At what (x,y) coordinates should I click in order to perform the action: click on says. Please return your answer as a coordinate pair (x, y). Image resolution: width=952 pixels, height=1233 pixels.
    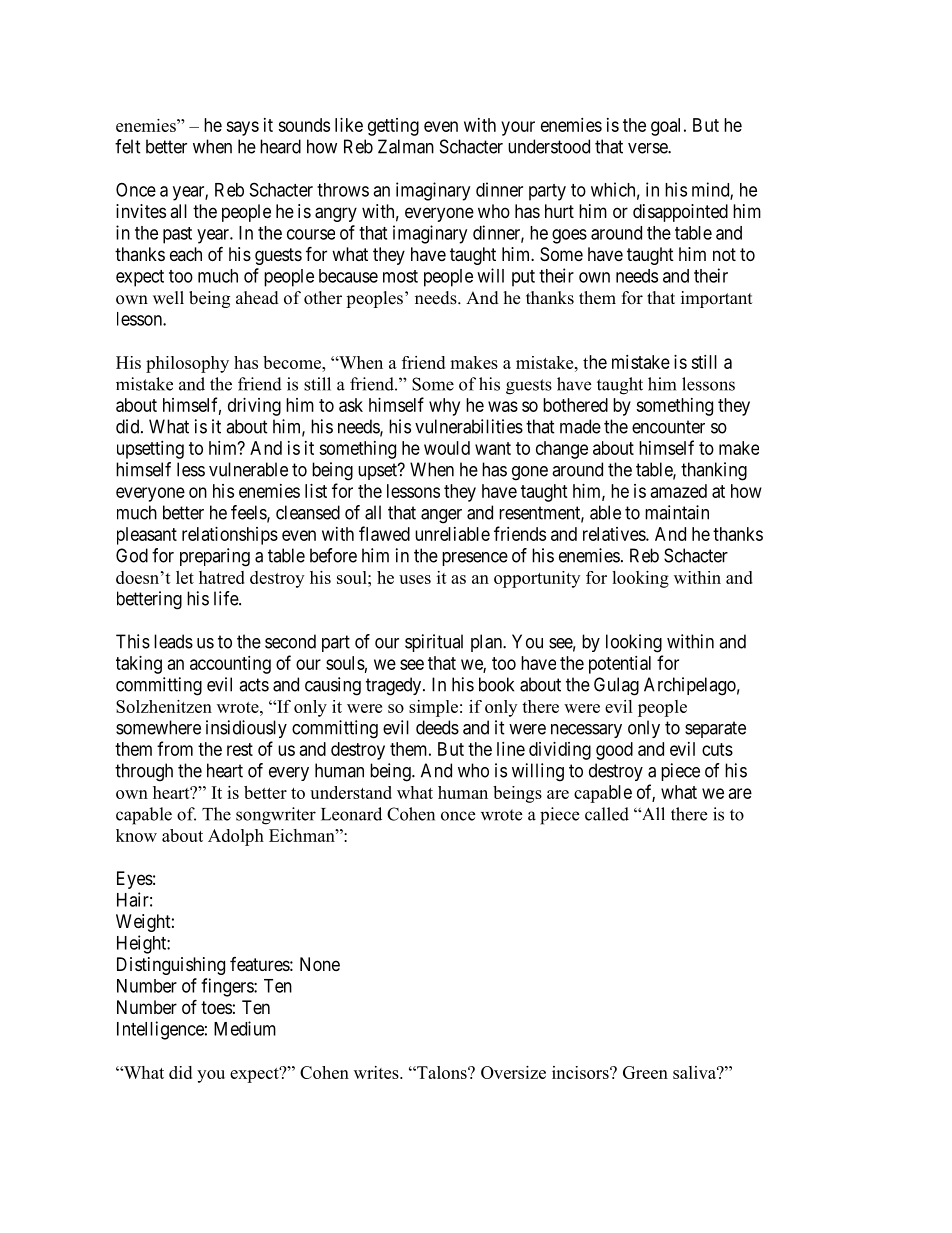
    Looking at the image, I should click on (242, 128).
